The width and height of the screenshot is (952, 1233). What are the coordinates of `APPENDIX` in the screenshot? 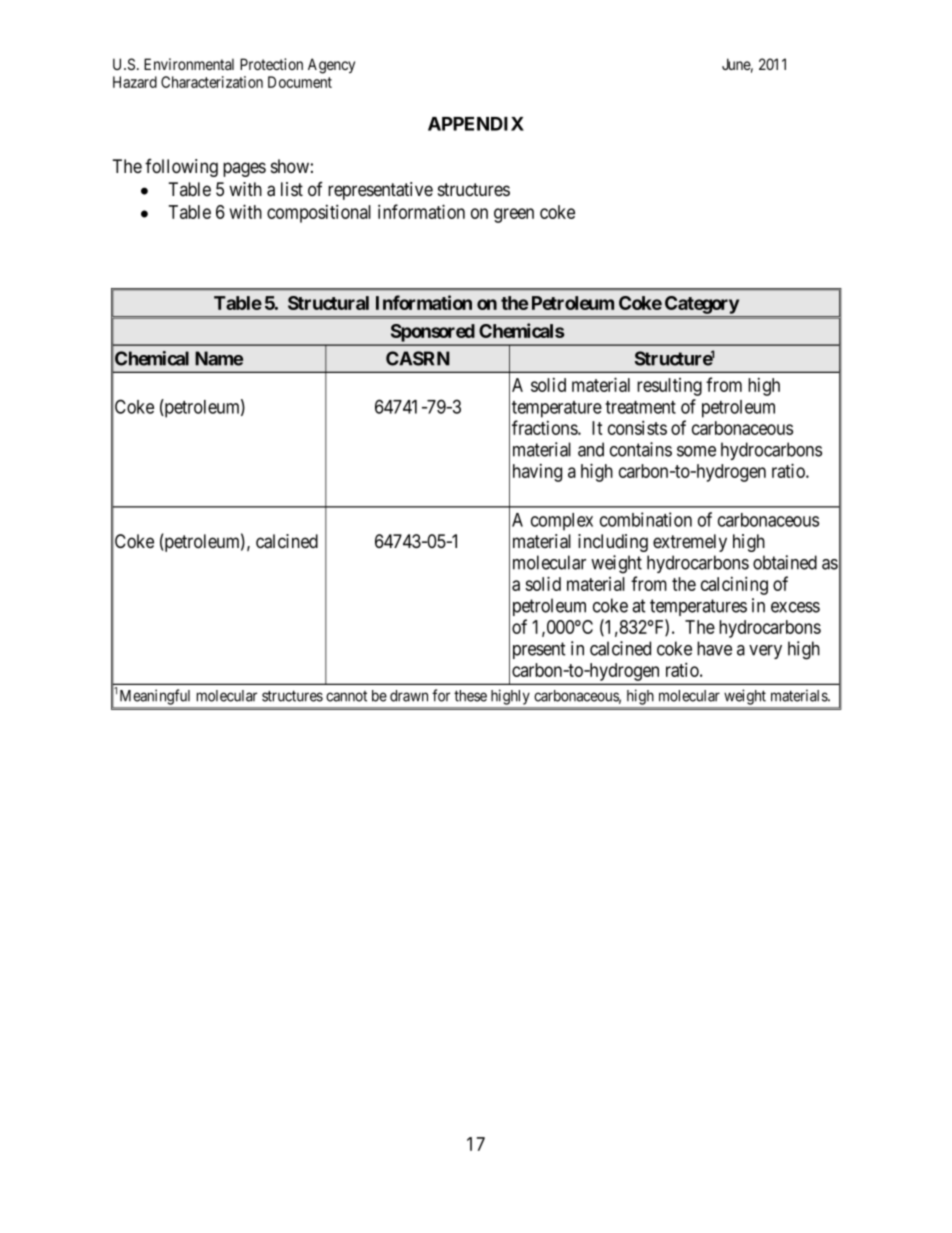 It's located at (476, 124).
